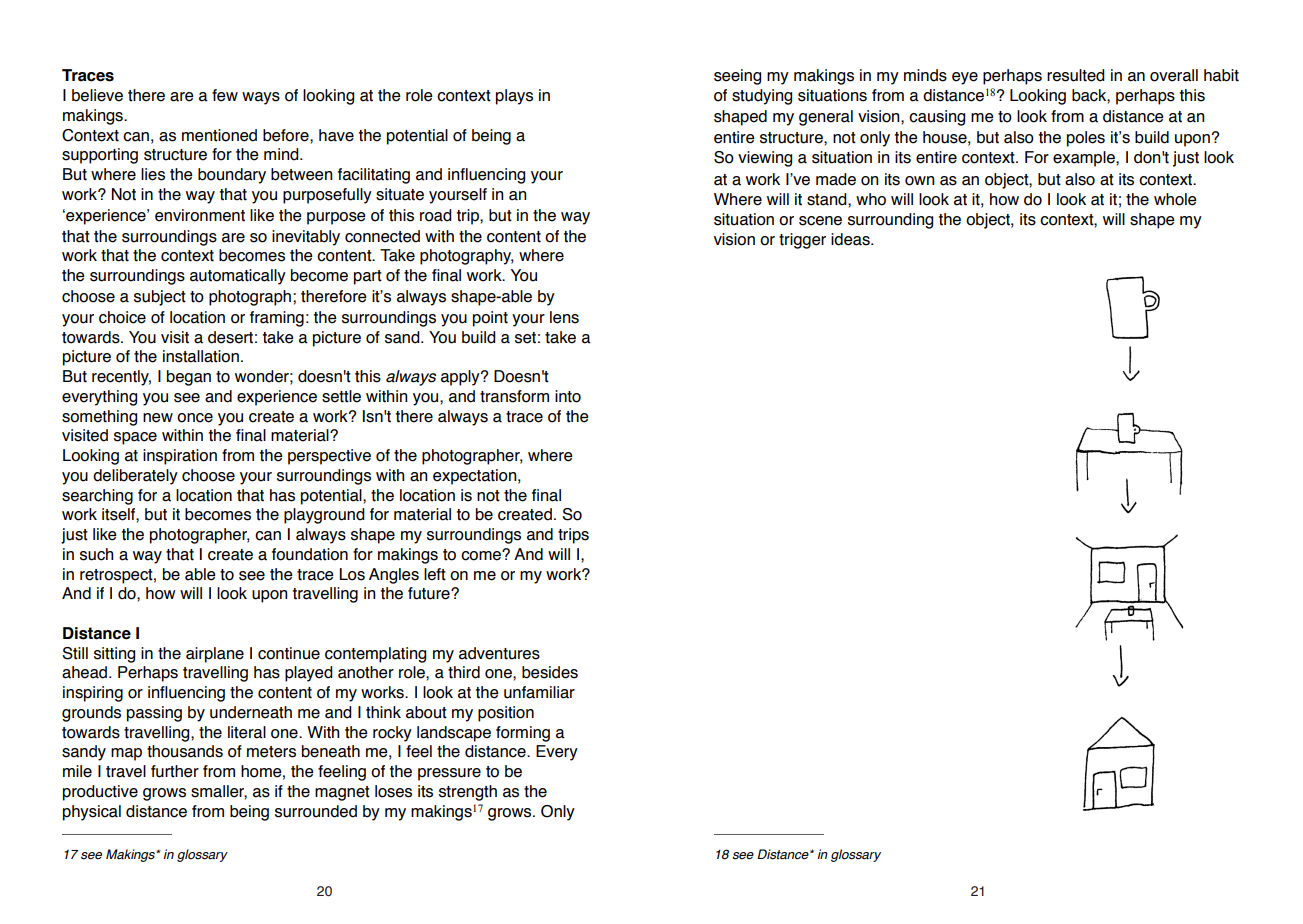 Image resolution: width=1303 pixels, height=924 pixels. I want to click on resulted, so click(1076, 75).
